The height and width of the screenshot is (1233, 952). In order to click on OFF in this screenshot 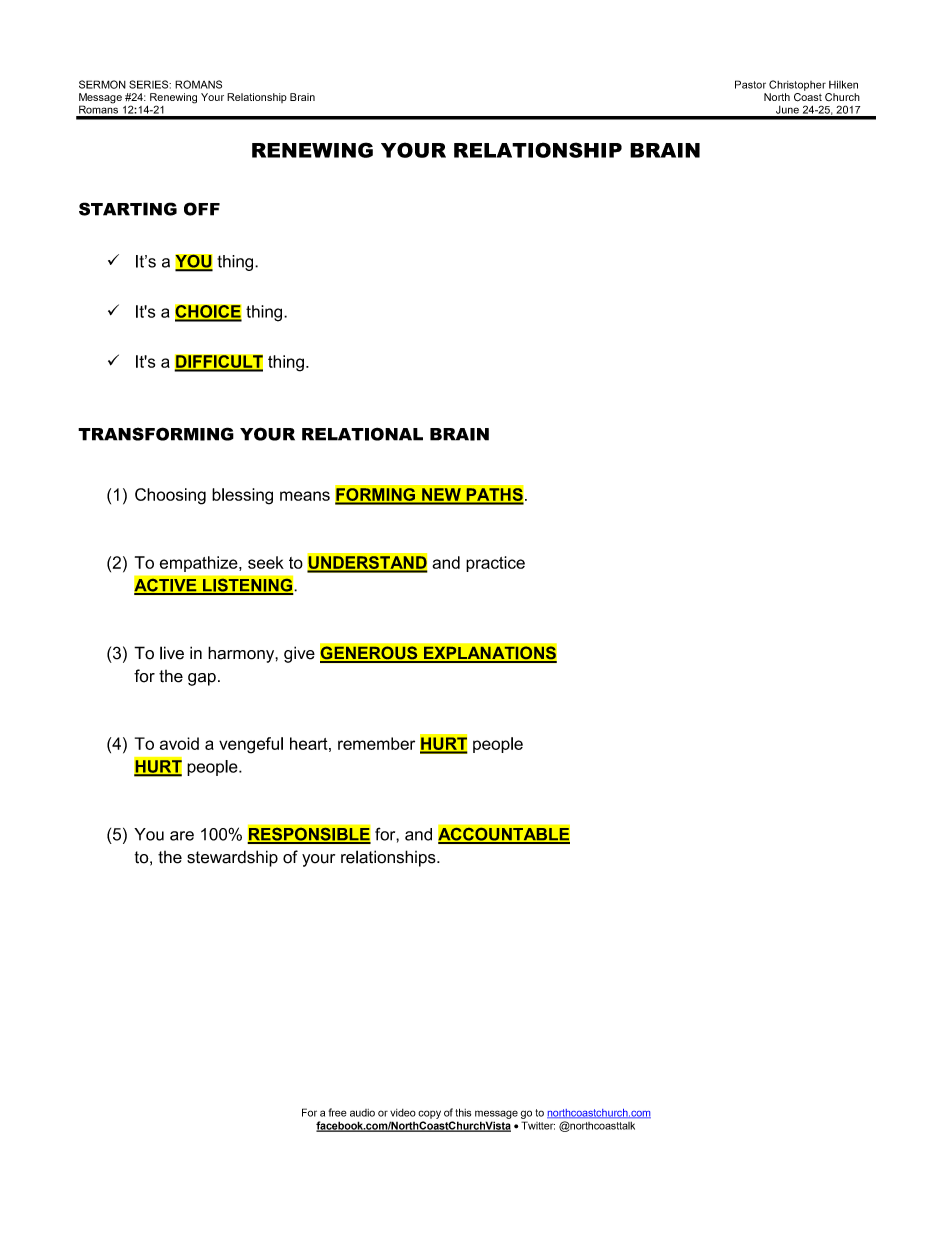, I will do `click(202, 209)`.
